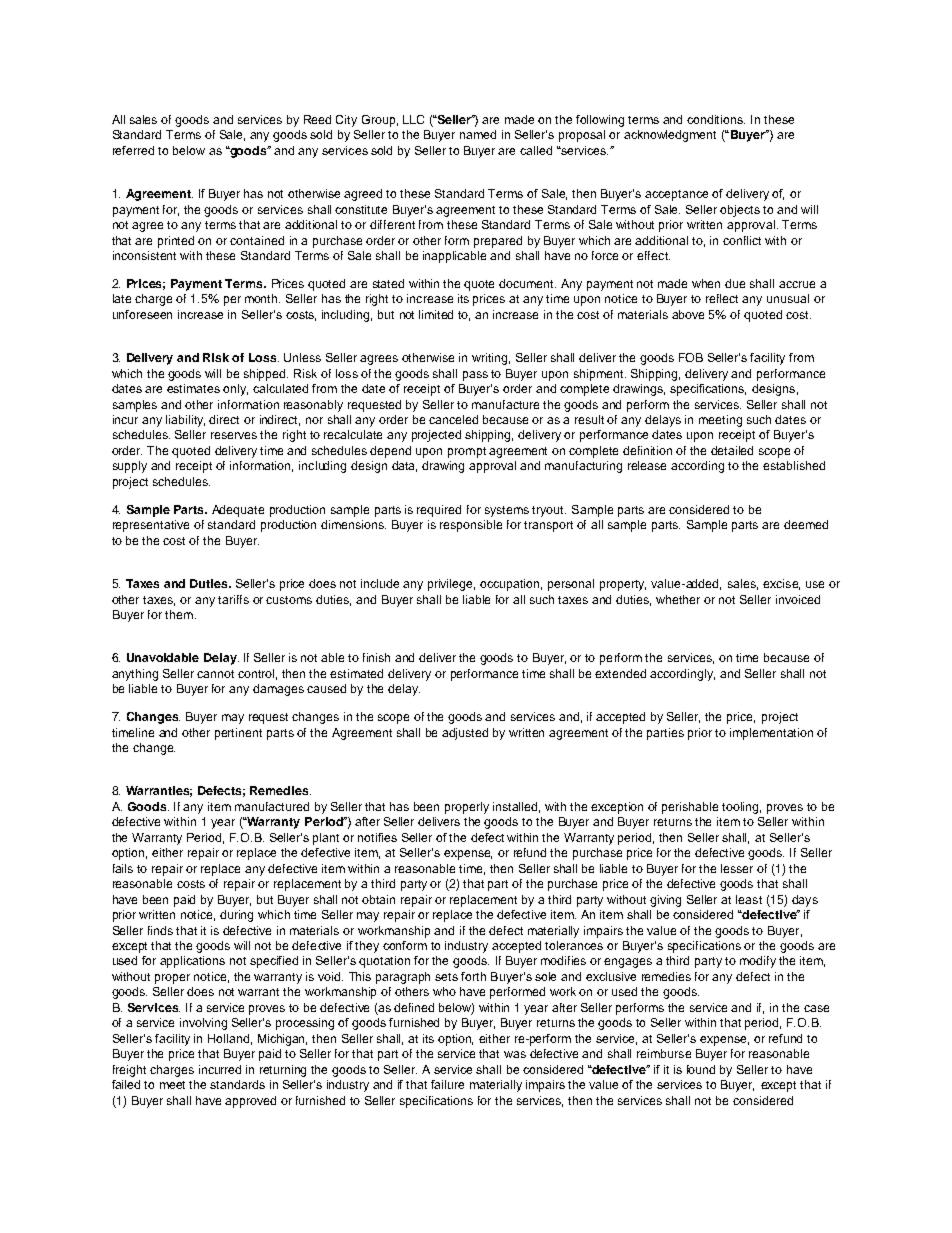  I want to click on named, so click(478, 134).
